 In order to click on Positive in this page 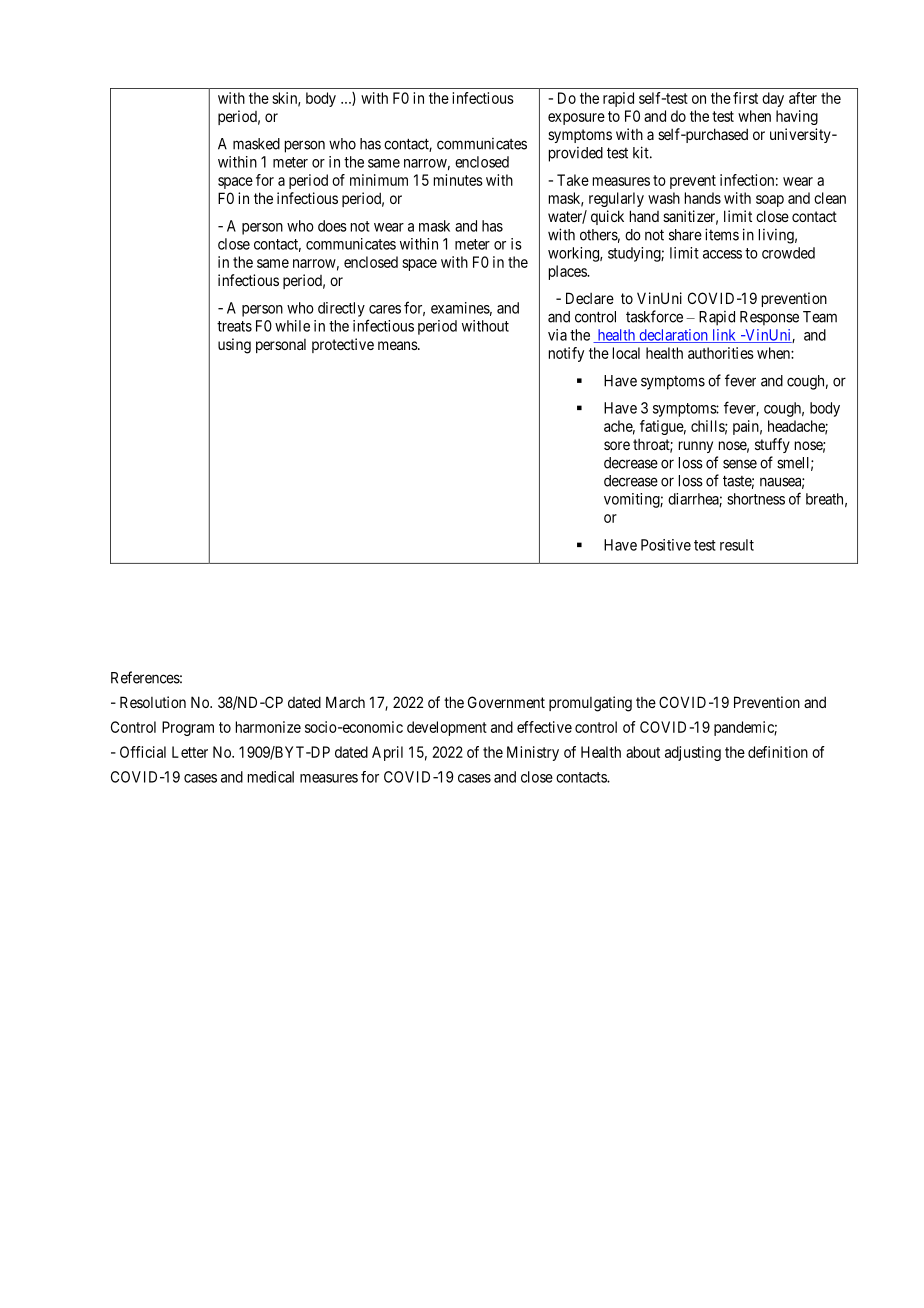, I will do `click(666, 545)`.
